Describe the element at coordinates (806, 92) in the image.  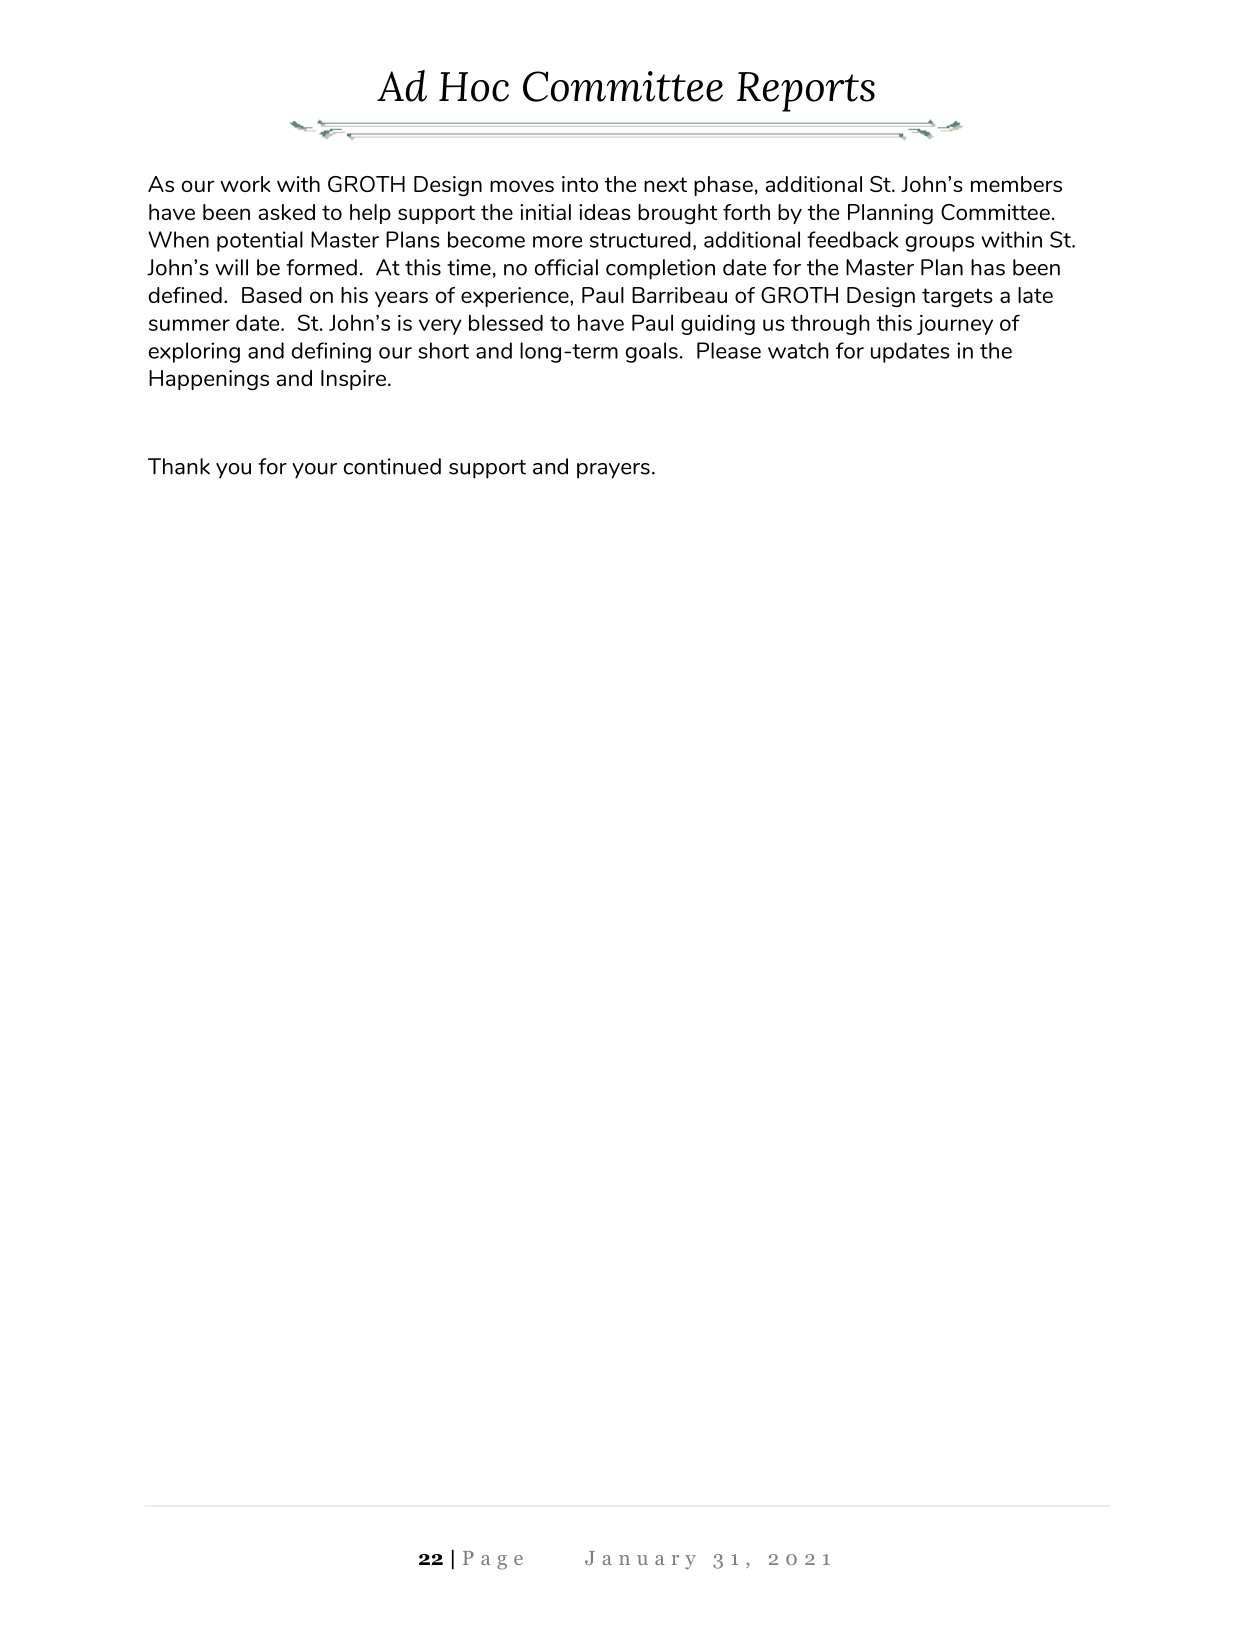
I see `Reports` at that location.
